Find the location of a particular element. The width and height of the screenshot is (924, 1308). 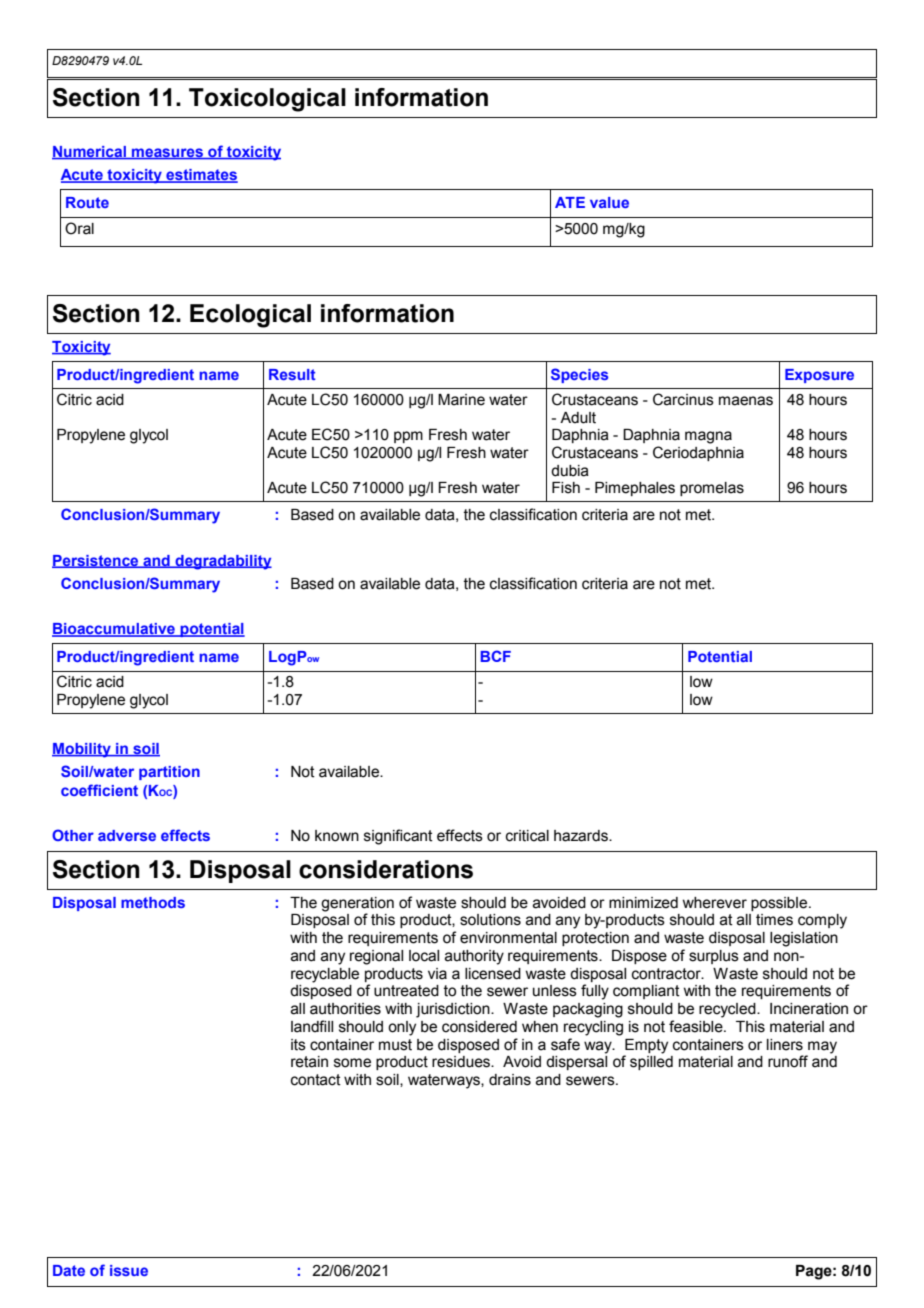

value is located at coordinates (609, 202).
